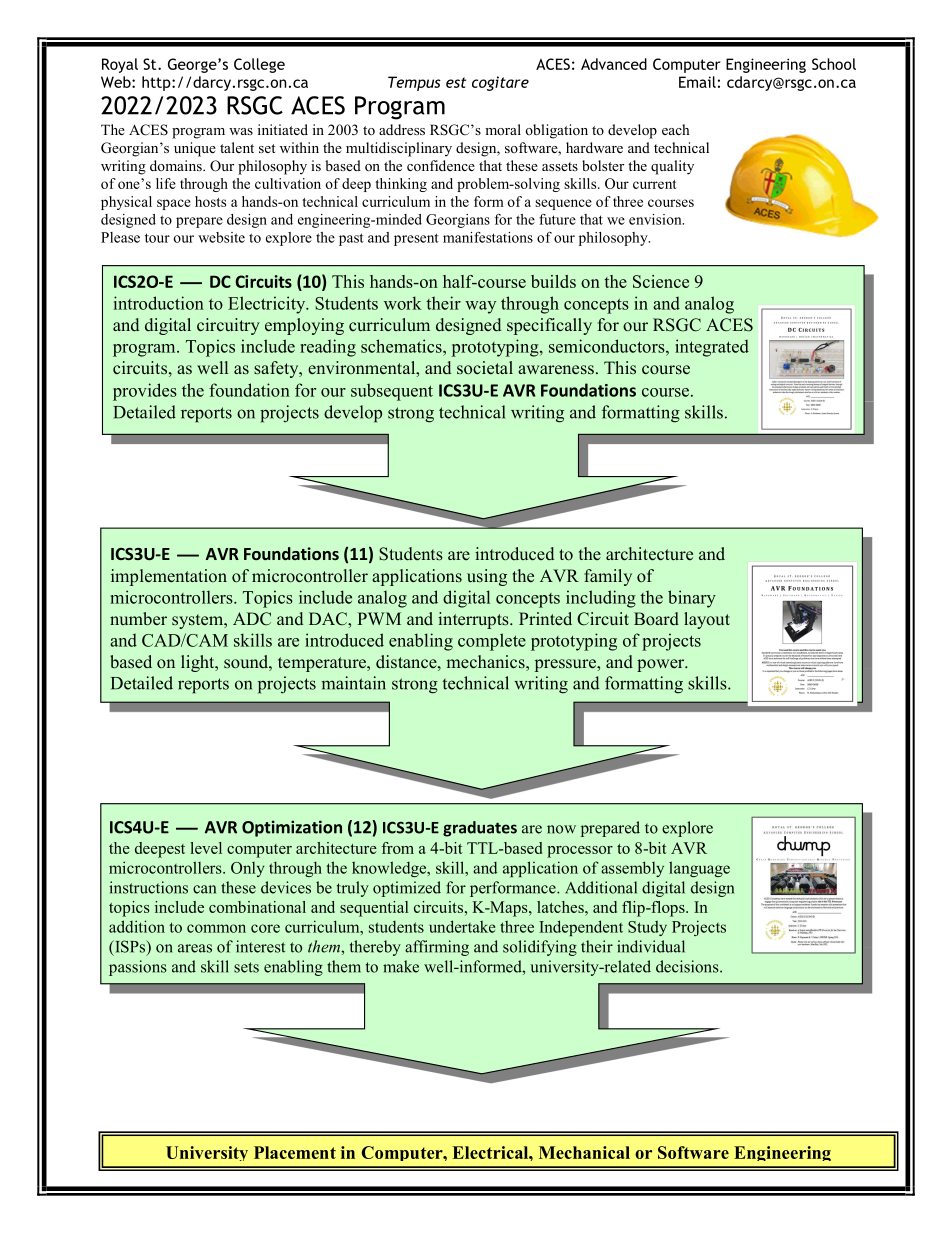  I want to click on Placement, so click(295, 1152).
